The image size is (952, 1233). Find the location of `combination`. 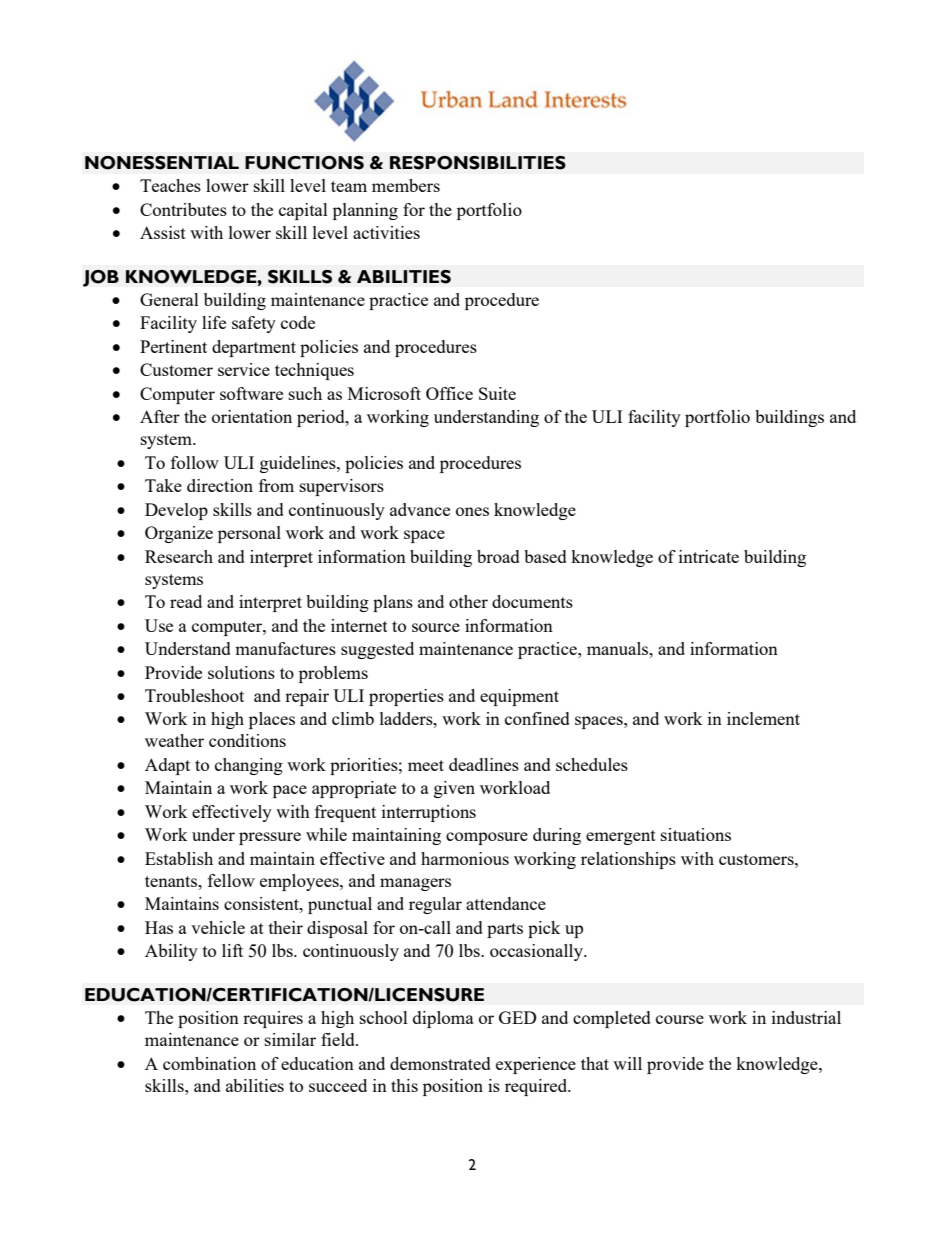

combination is located at coordinates (209, 1063).
